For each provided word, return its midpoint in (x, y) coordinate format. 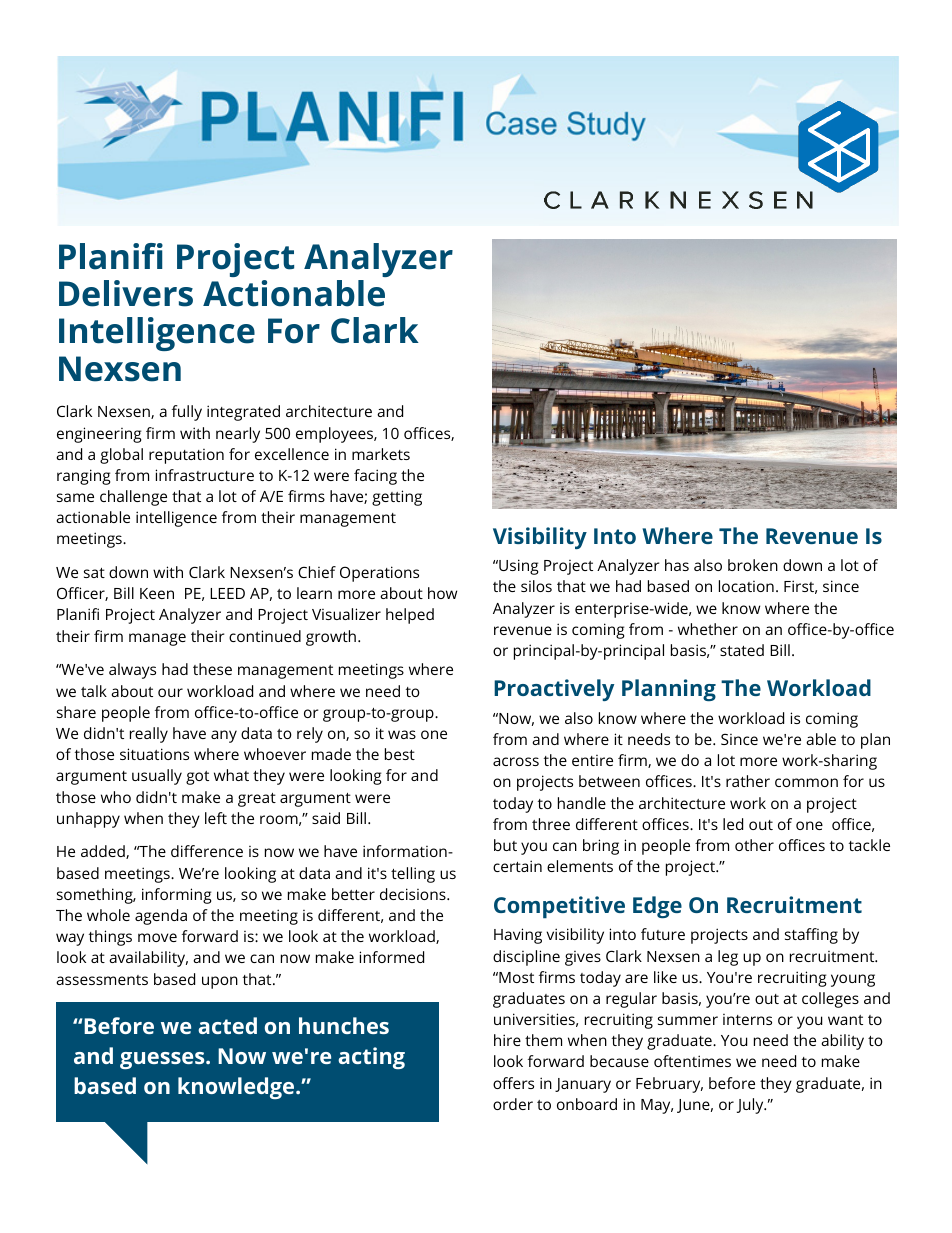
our (170, 692)
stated (742, 650)
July (751, 1106)
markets (381, 454)
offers (513, 1083)
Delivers (126, 293)
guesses (163, 1060)
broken (753, 565)
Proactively (554, 690)
